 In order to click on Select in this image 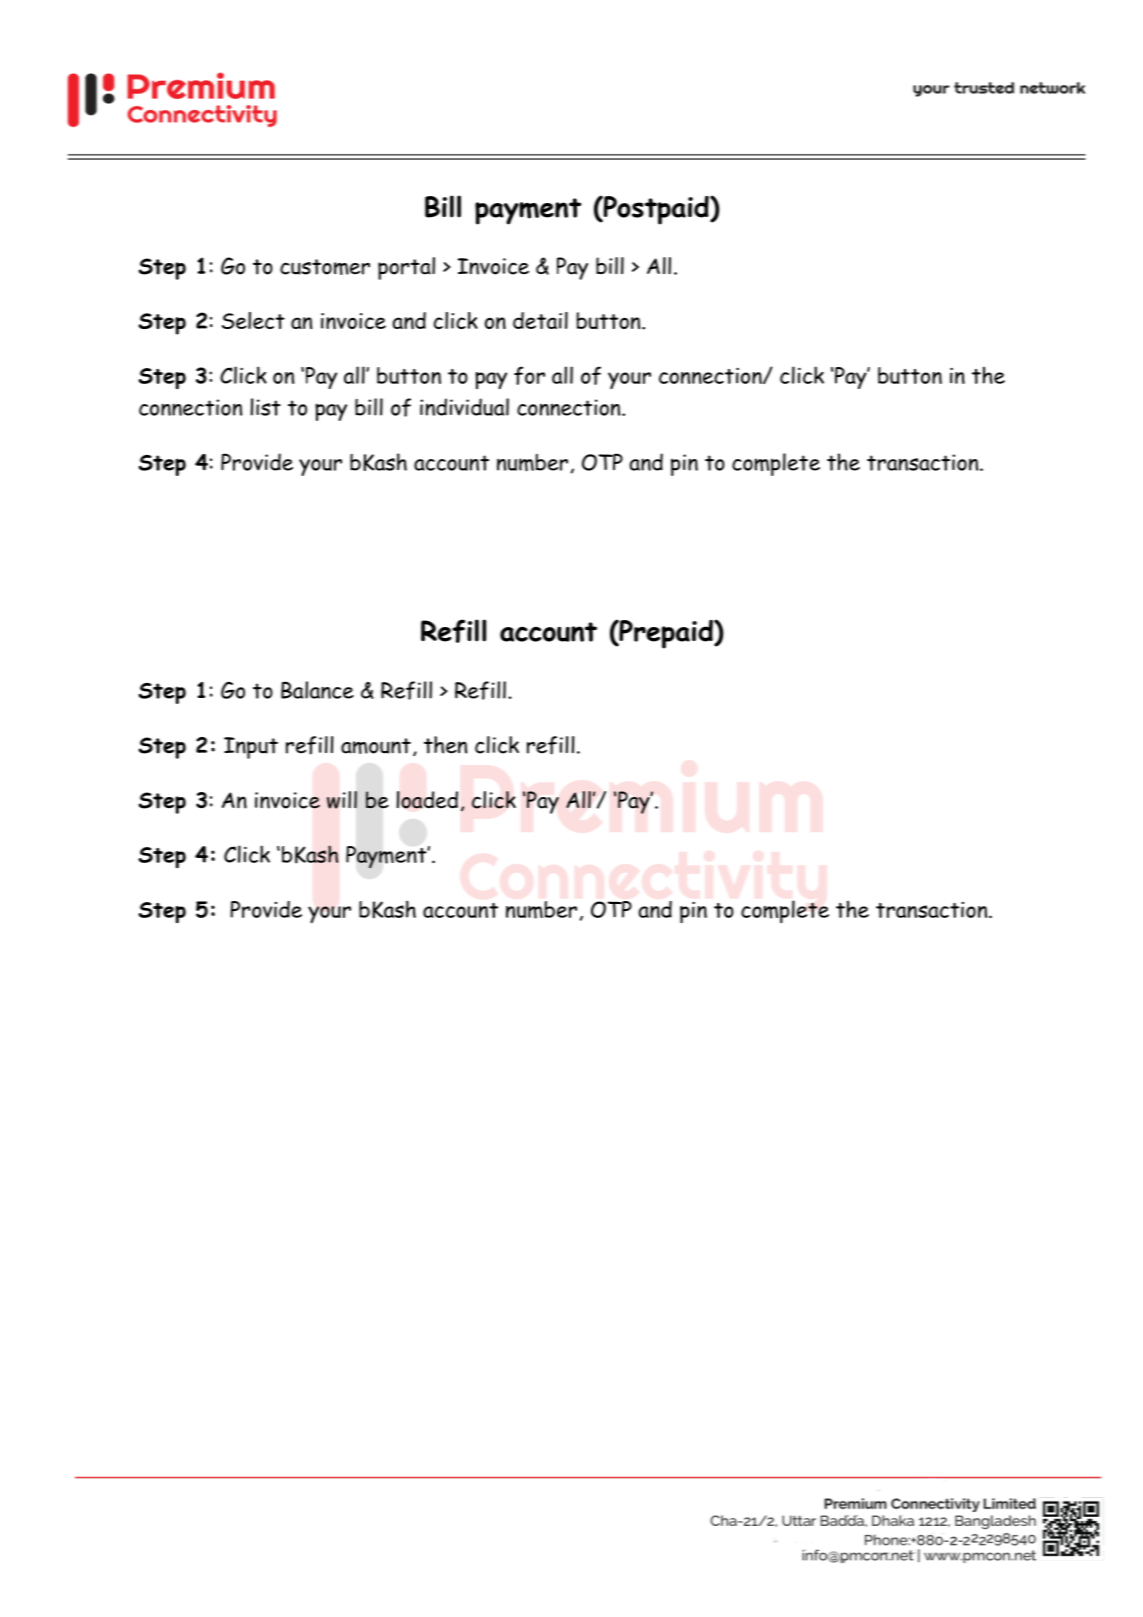, I will do `click(253, 320)`.
